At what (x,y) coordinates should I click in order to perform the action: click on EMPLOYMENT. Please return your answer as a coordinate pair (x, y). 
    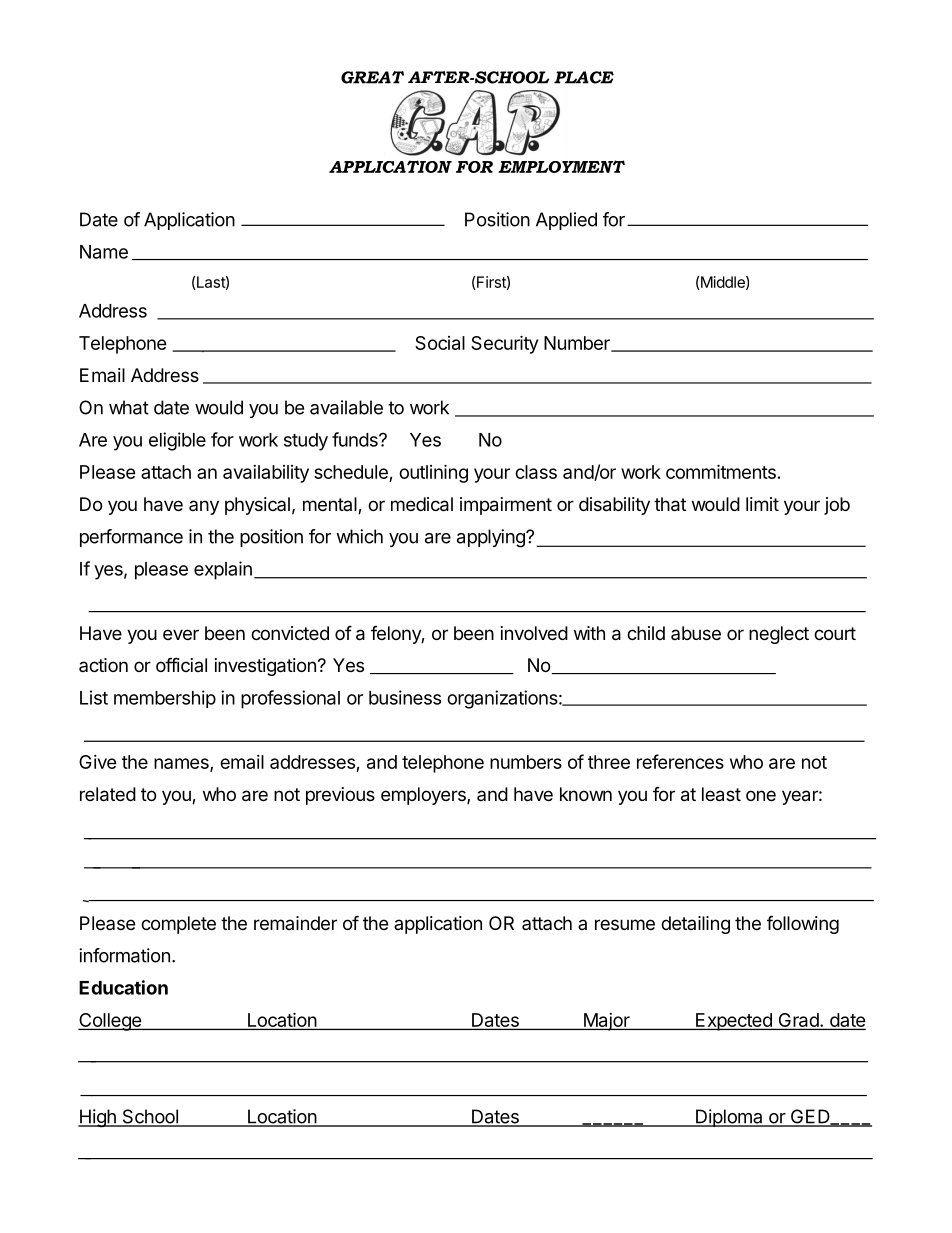
    Looking at the image, I should click on (561, 166).
